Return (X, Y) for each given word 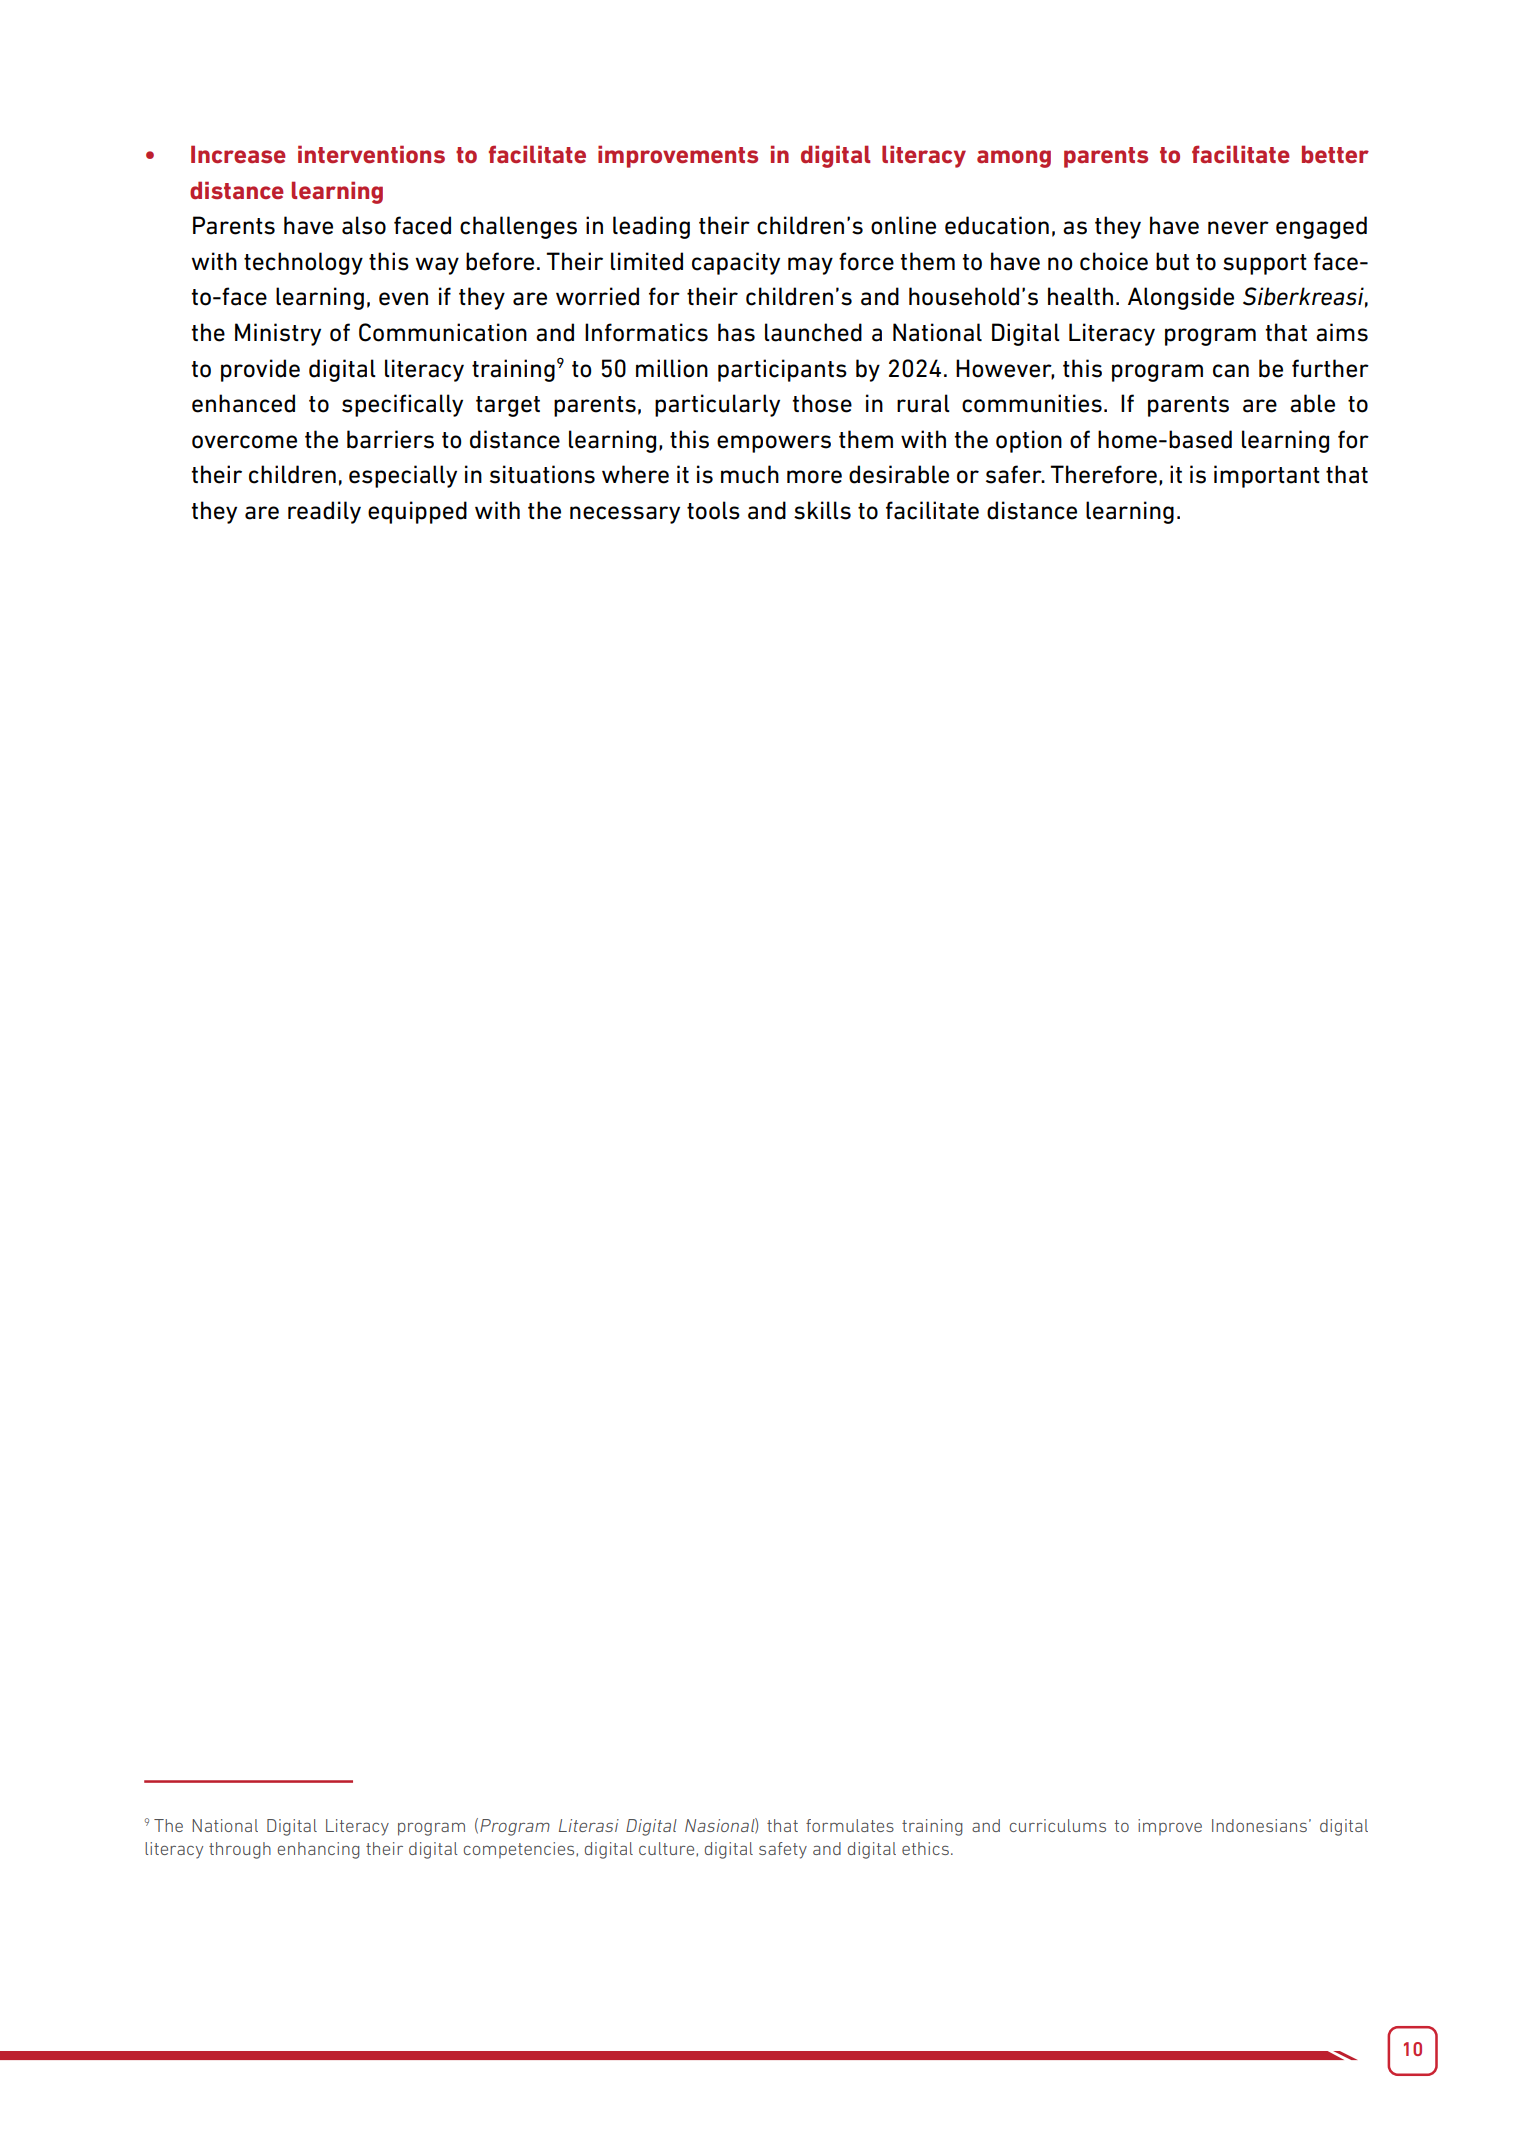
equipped (417, 512)
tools (713, 510)
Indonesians (1259, 1825)
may (810, 266)
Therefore (1103, 474)
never (1238, 228)
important (1267, 476)
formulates (850, 1825)
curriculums (1058, 1825)
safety (783, 1850)
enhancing (319, 1850)
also (364, 225)
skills (822, 510)
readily (324, 512)
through (240, 1850)
